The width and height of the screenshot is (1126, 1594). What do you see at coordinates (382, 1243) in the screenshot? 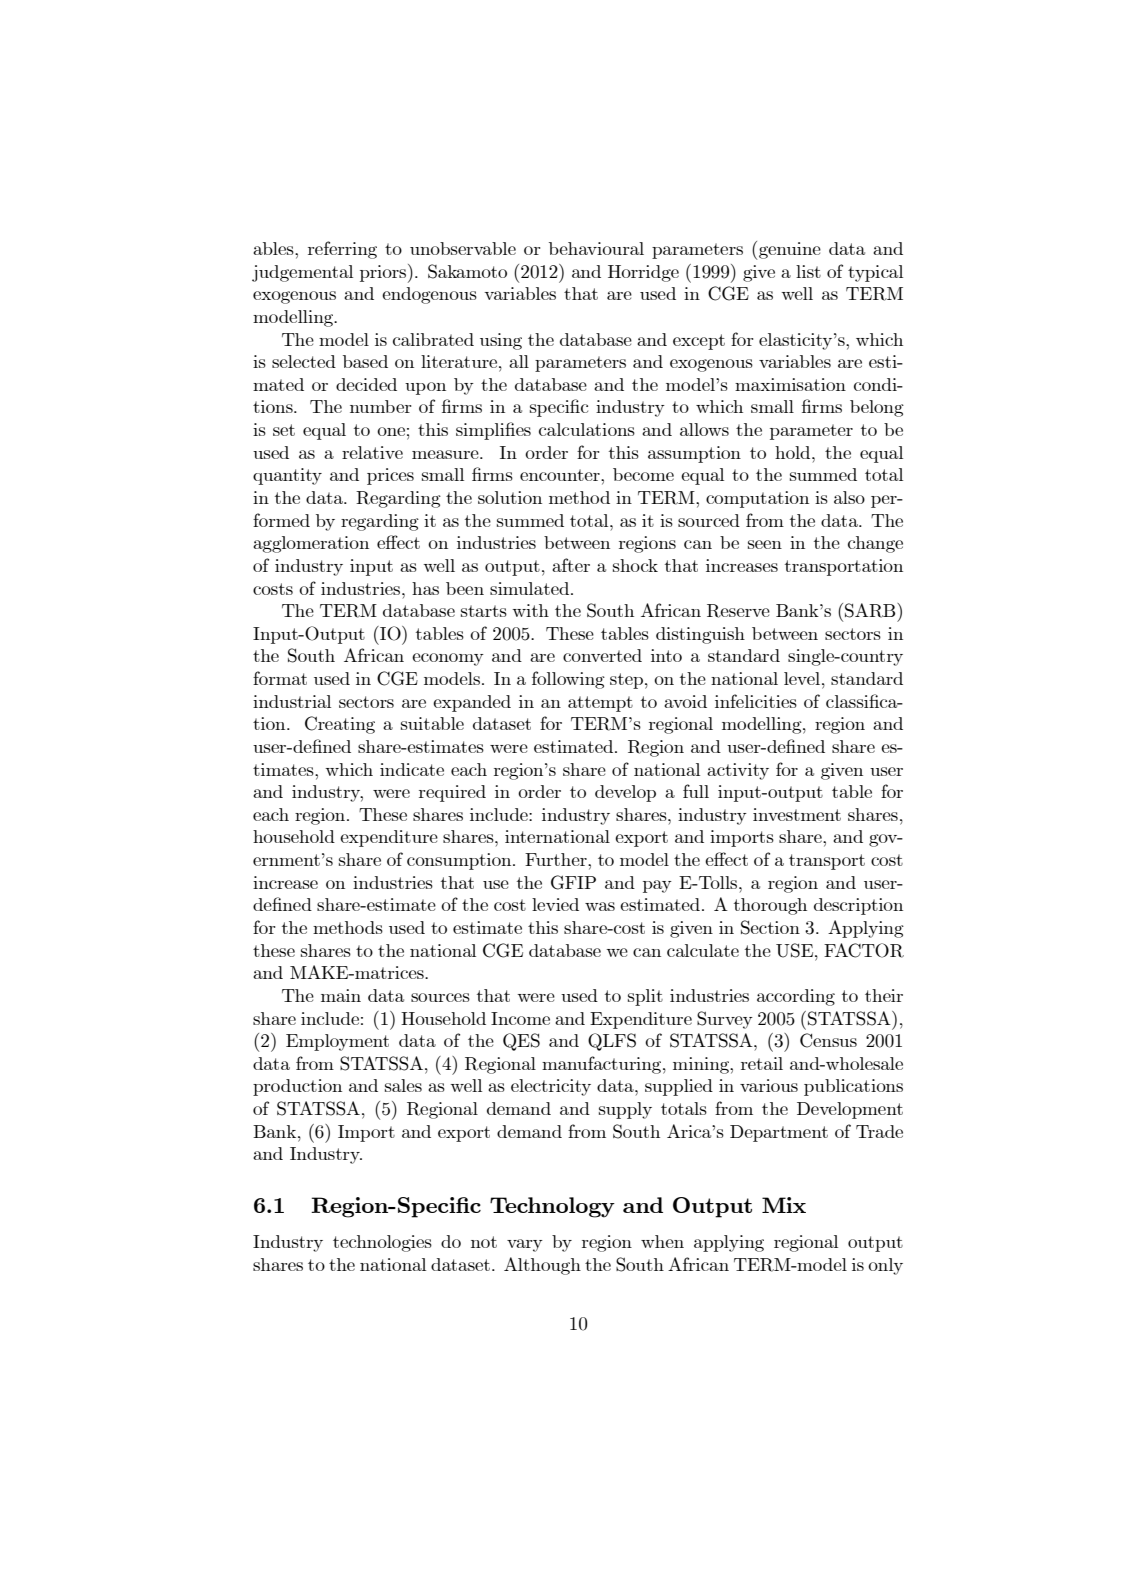
I see `technologies` at bounding box center [382, 1243].
